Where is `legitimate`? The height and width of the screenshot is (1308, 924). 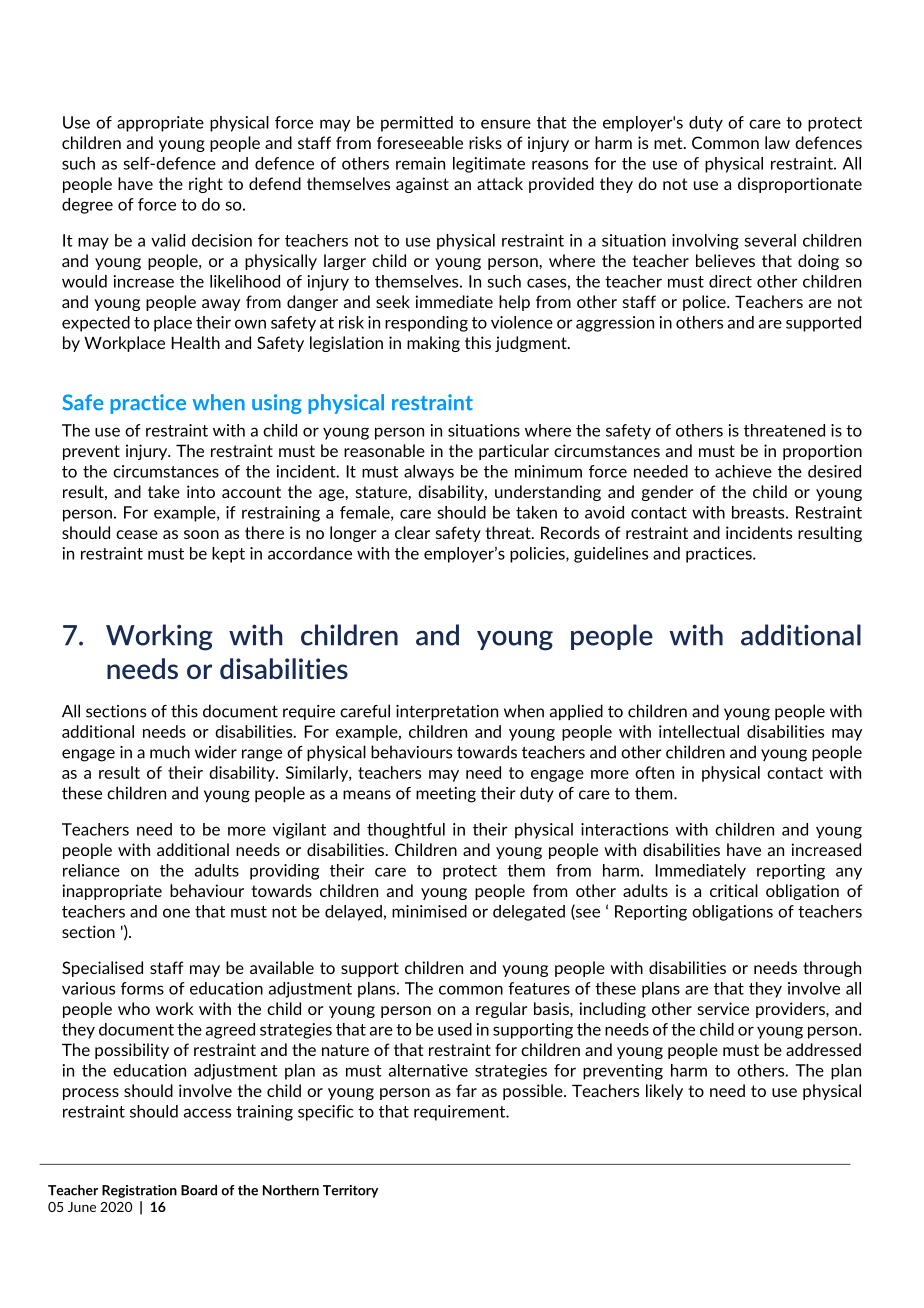 legitimate is located at coordinates (489, 165).
